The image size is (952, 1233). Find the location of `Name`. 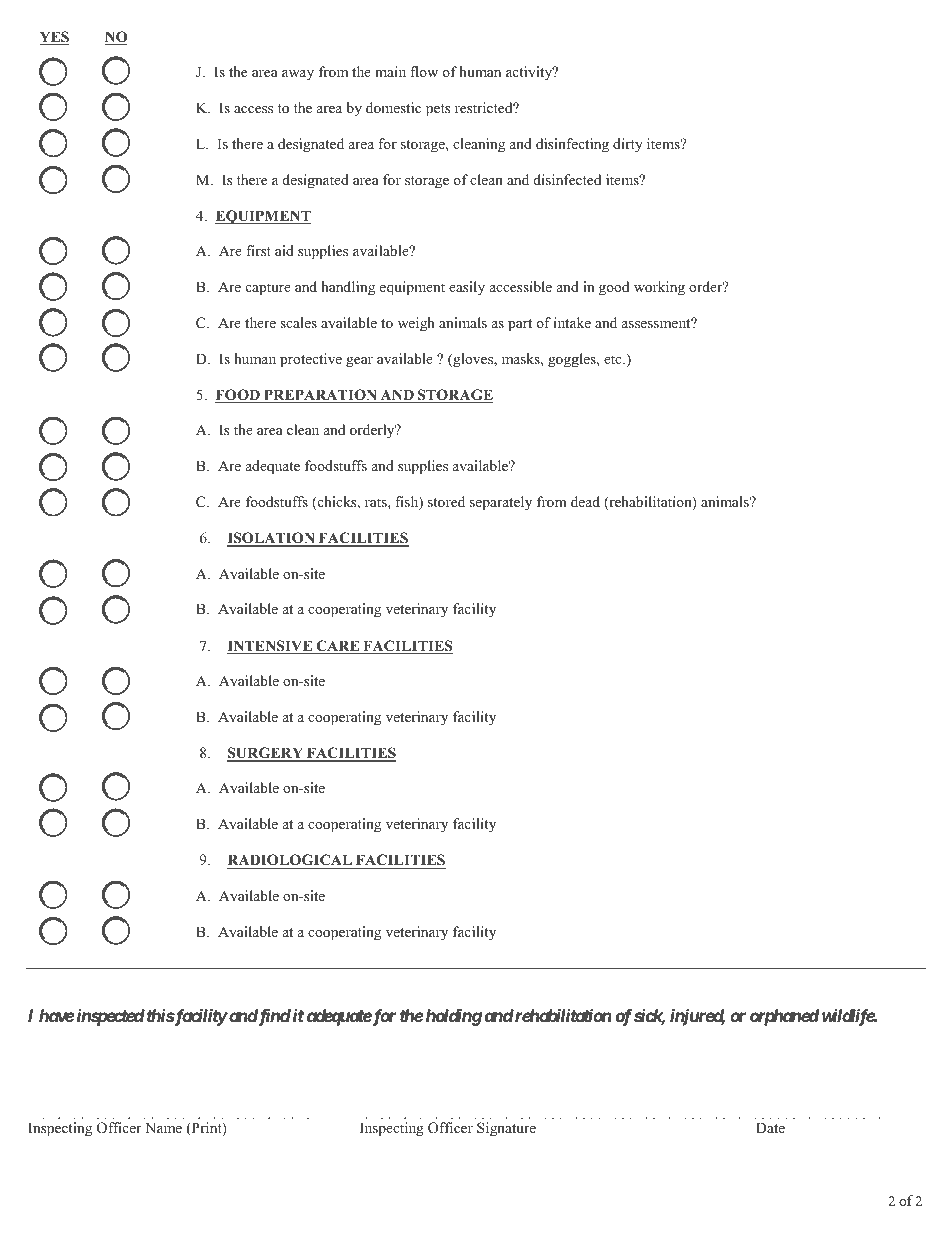

Name is located at coordinates (163, 1127).
